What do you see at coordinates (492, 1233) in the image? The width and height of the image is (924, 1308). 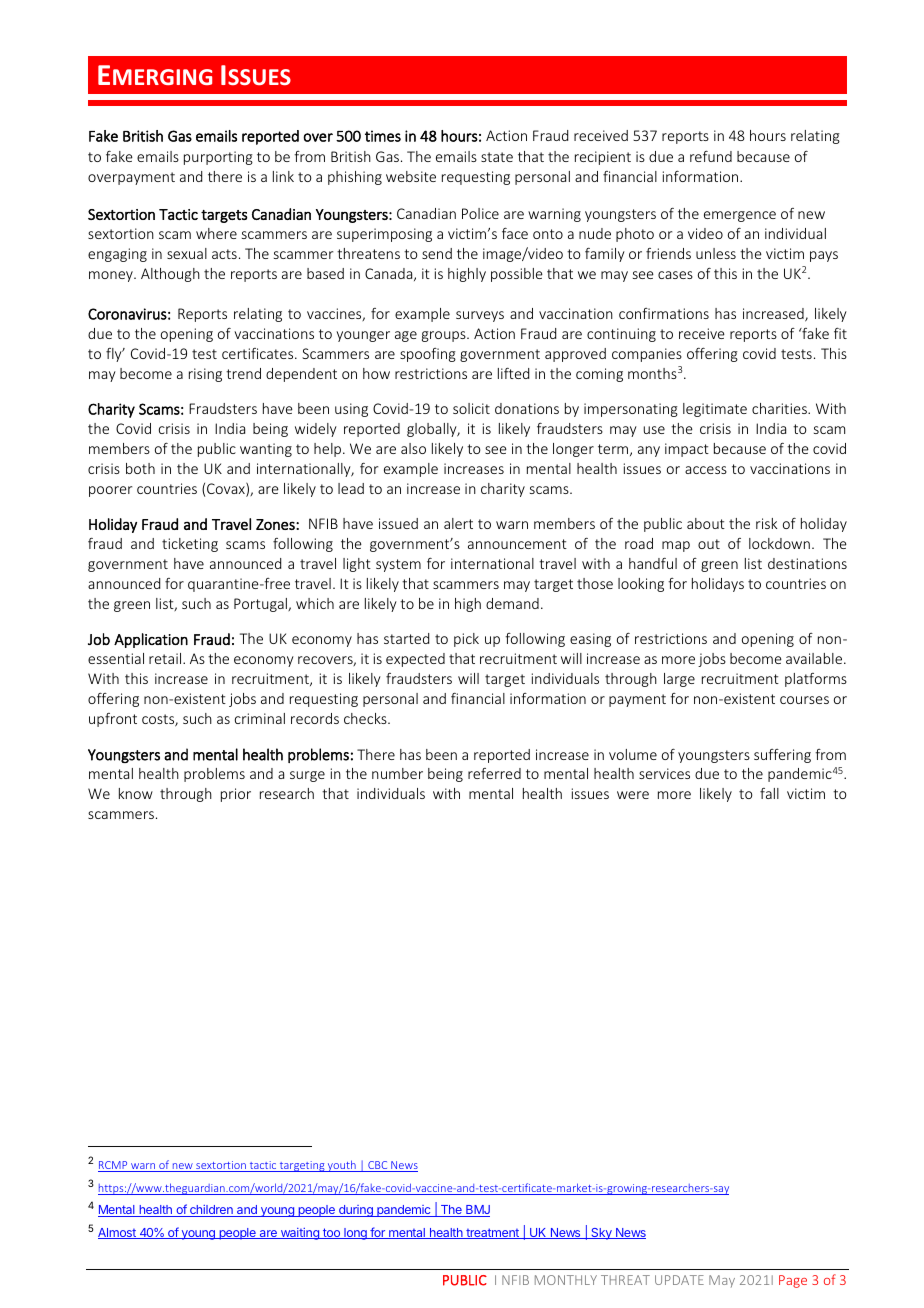 I see `treatment` at bounding box center [492, 1233].
